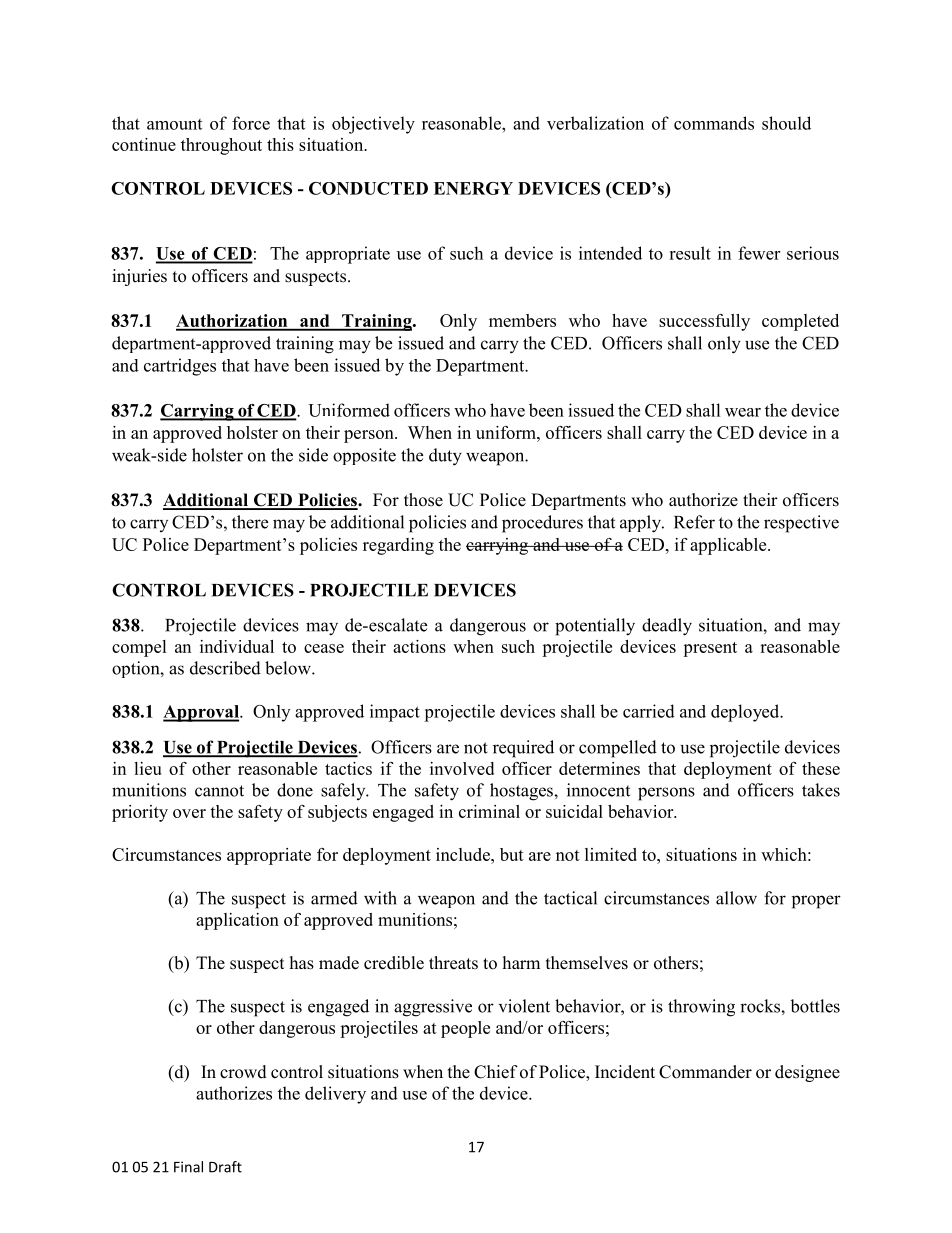 The image size is (952, 1233). I want to click on applicable, so click(729, 546).
